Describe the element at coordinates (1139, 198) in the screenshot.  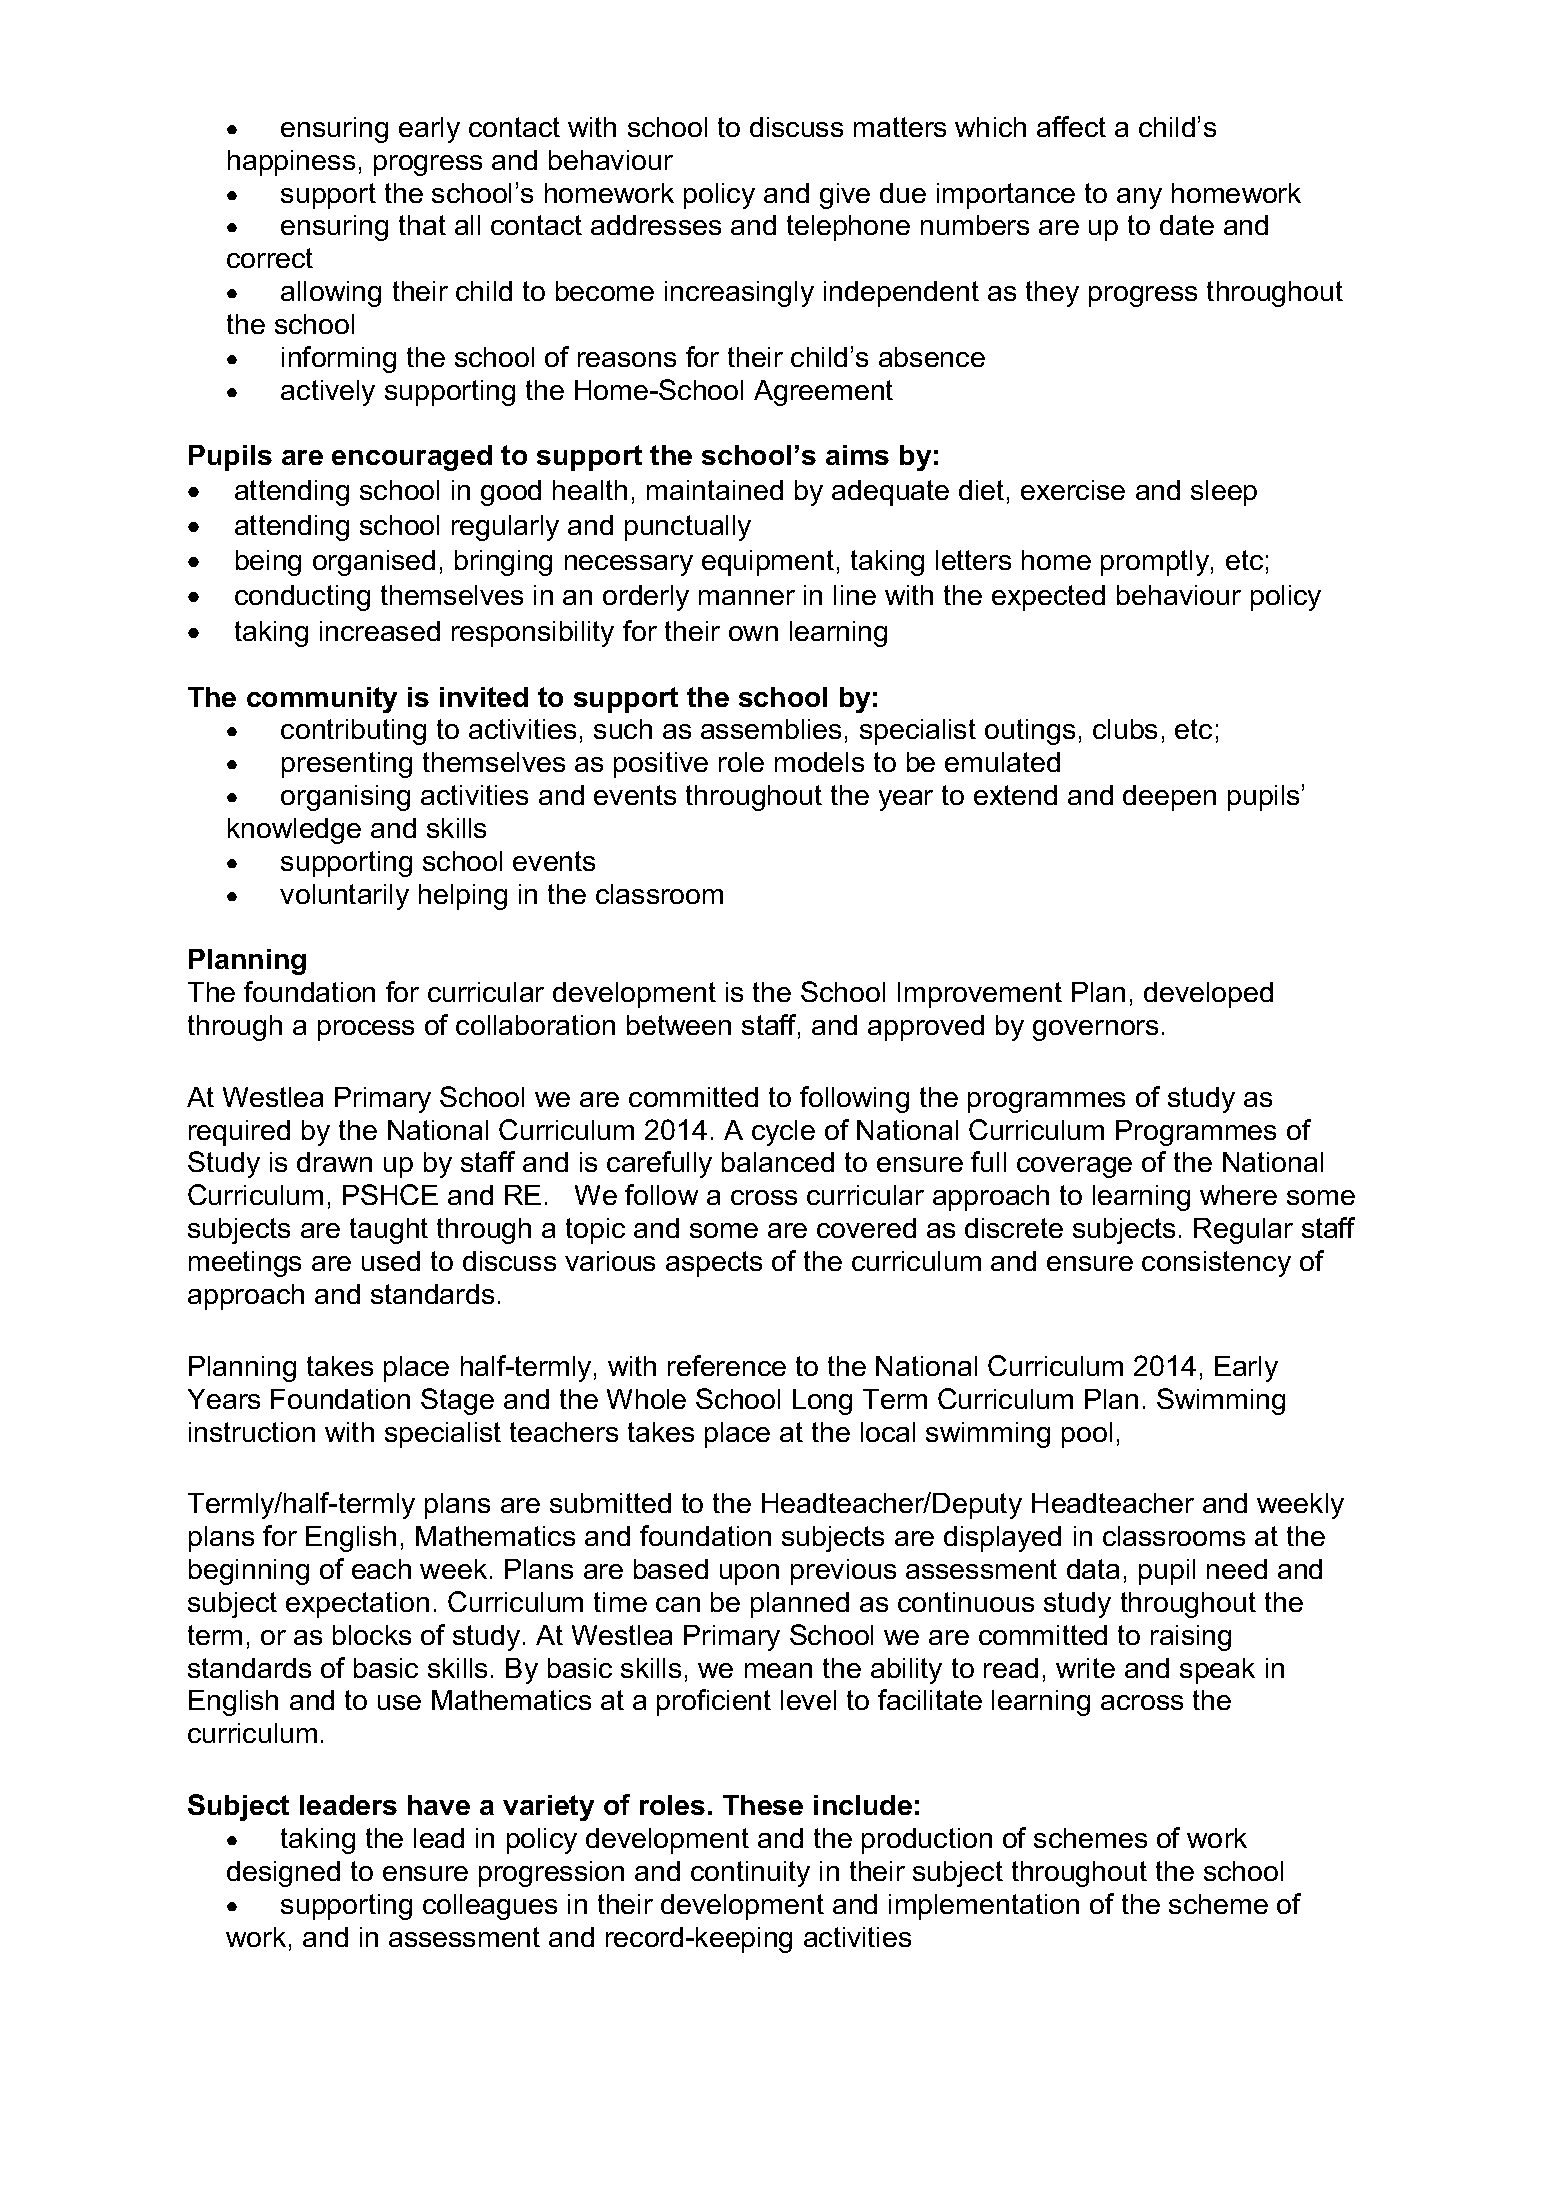
I see `any` at that location.
